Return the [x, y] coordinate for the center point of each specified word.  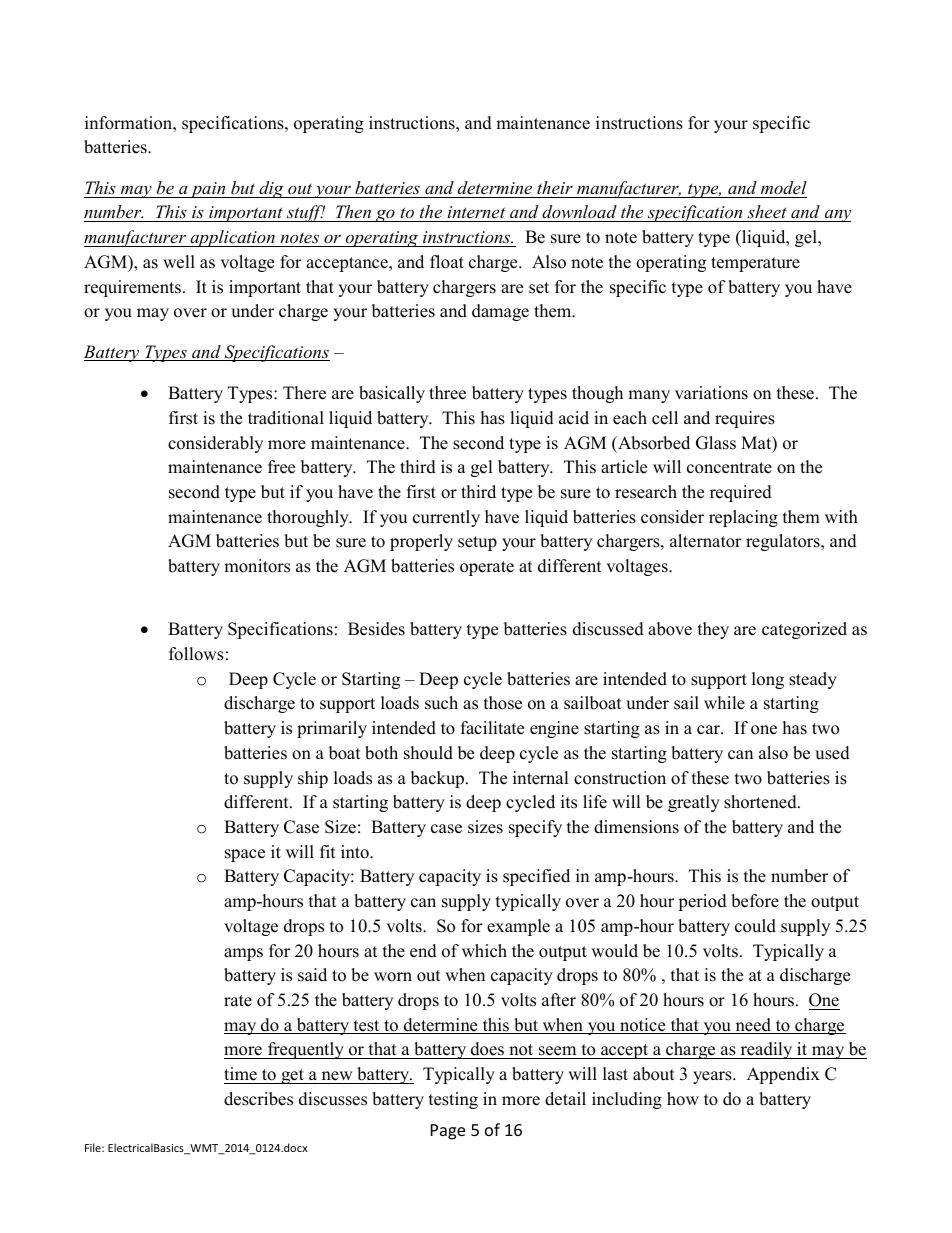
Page [448, 1132]
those [503, 703]
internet [476, 214]
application [232, 238]
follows [196, 654]
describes [258, 1099]
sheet [767, 213]
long [768, 680]
